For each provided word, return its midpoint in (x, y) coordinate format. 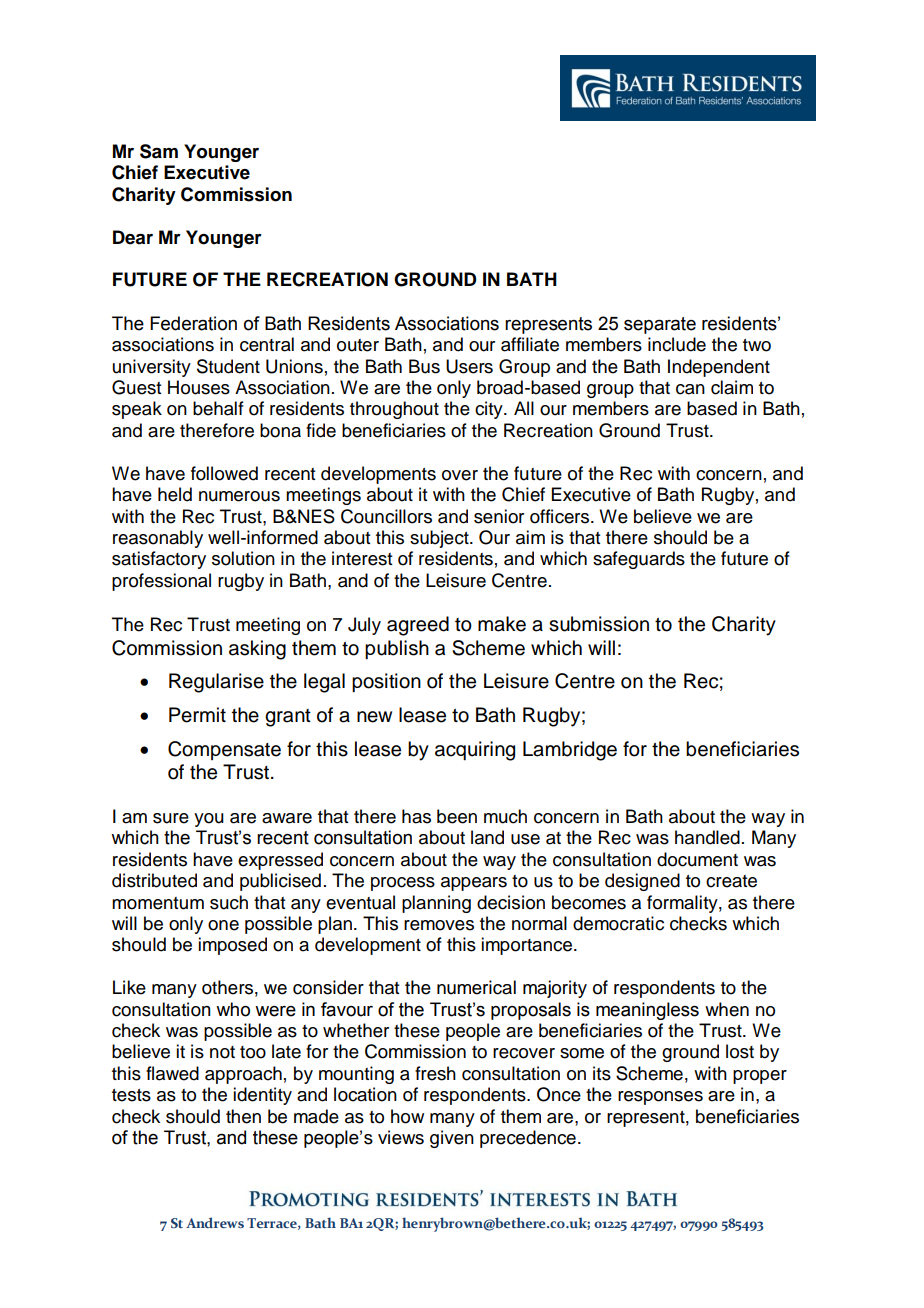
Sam (159, 151)
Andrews (215, 1222)
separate (660, 325)
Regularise (216, 683)
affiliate (530, 344)
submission (599, 624)
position (386, 682)
